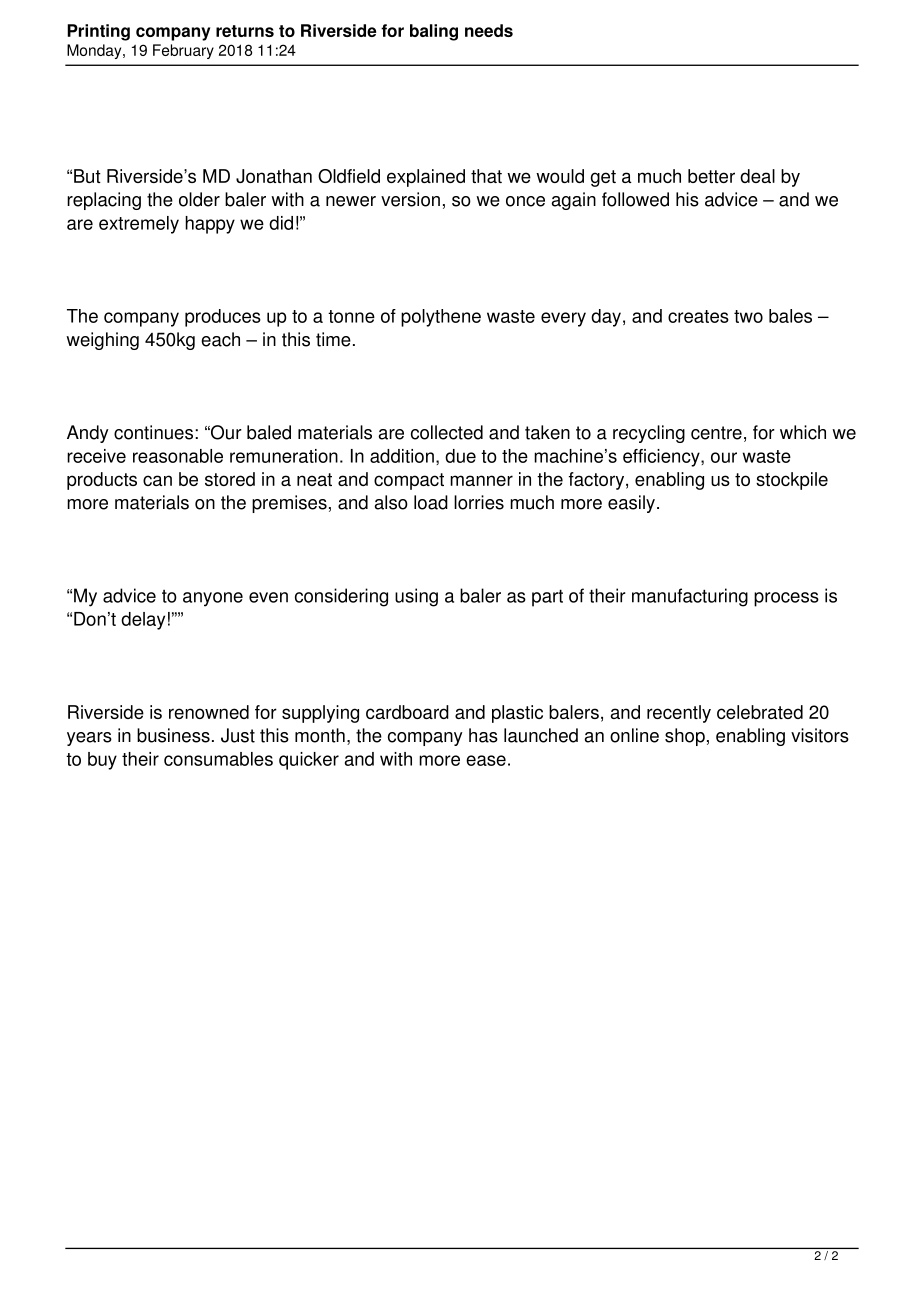  Describe the element at coordinates (483, 735) in the screenshot. I see `has` at that location.
